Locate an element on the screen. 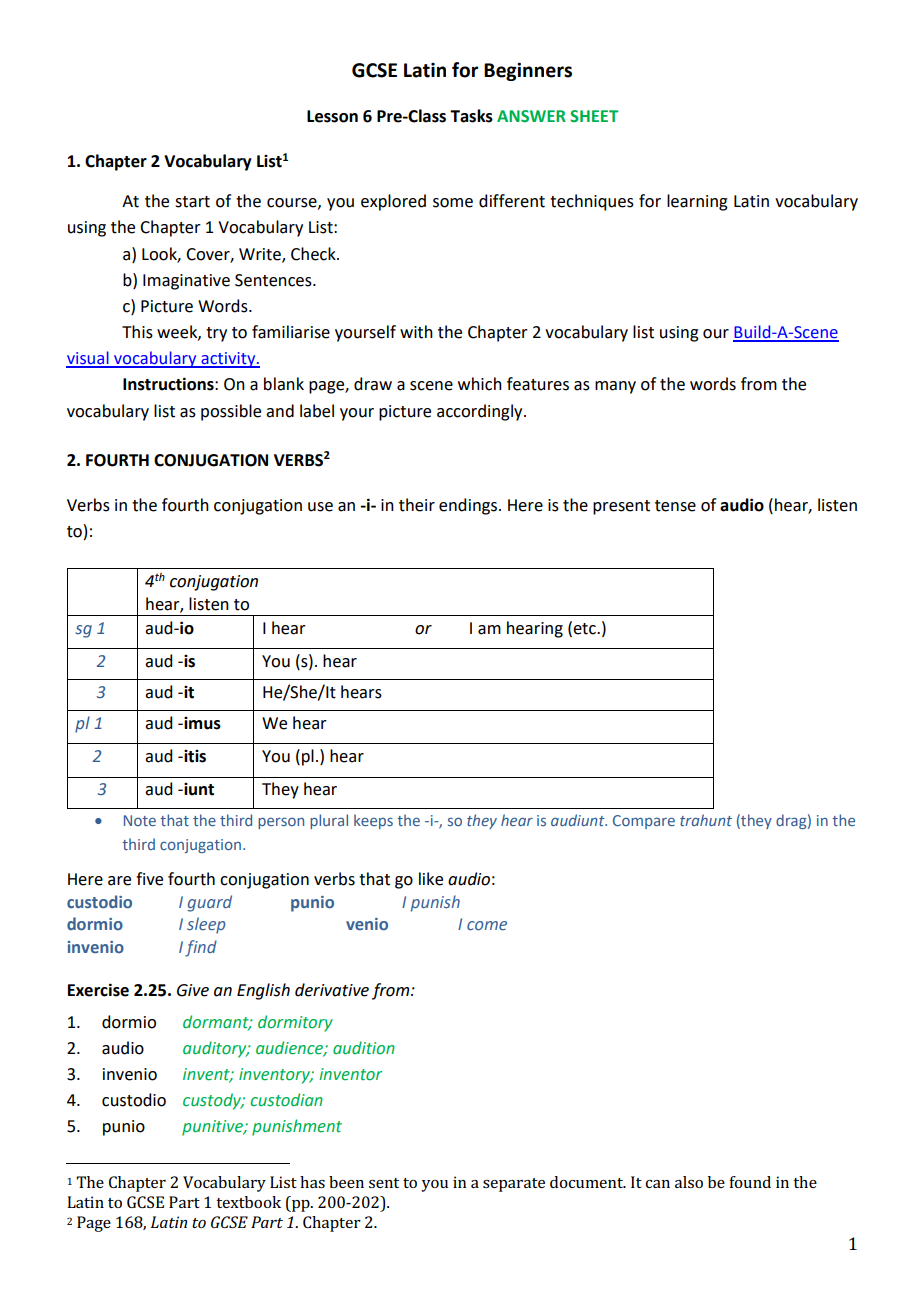 The width and height of the screenshot is (924, 1308). keeps is located at coordinates (373, 821).
